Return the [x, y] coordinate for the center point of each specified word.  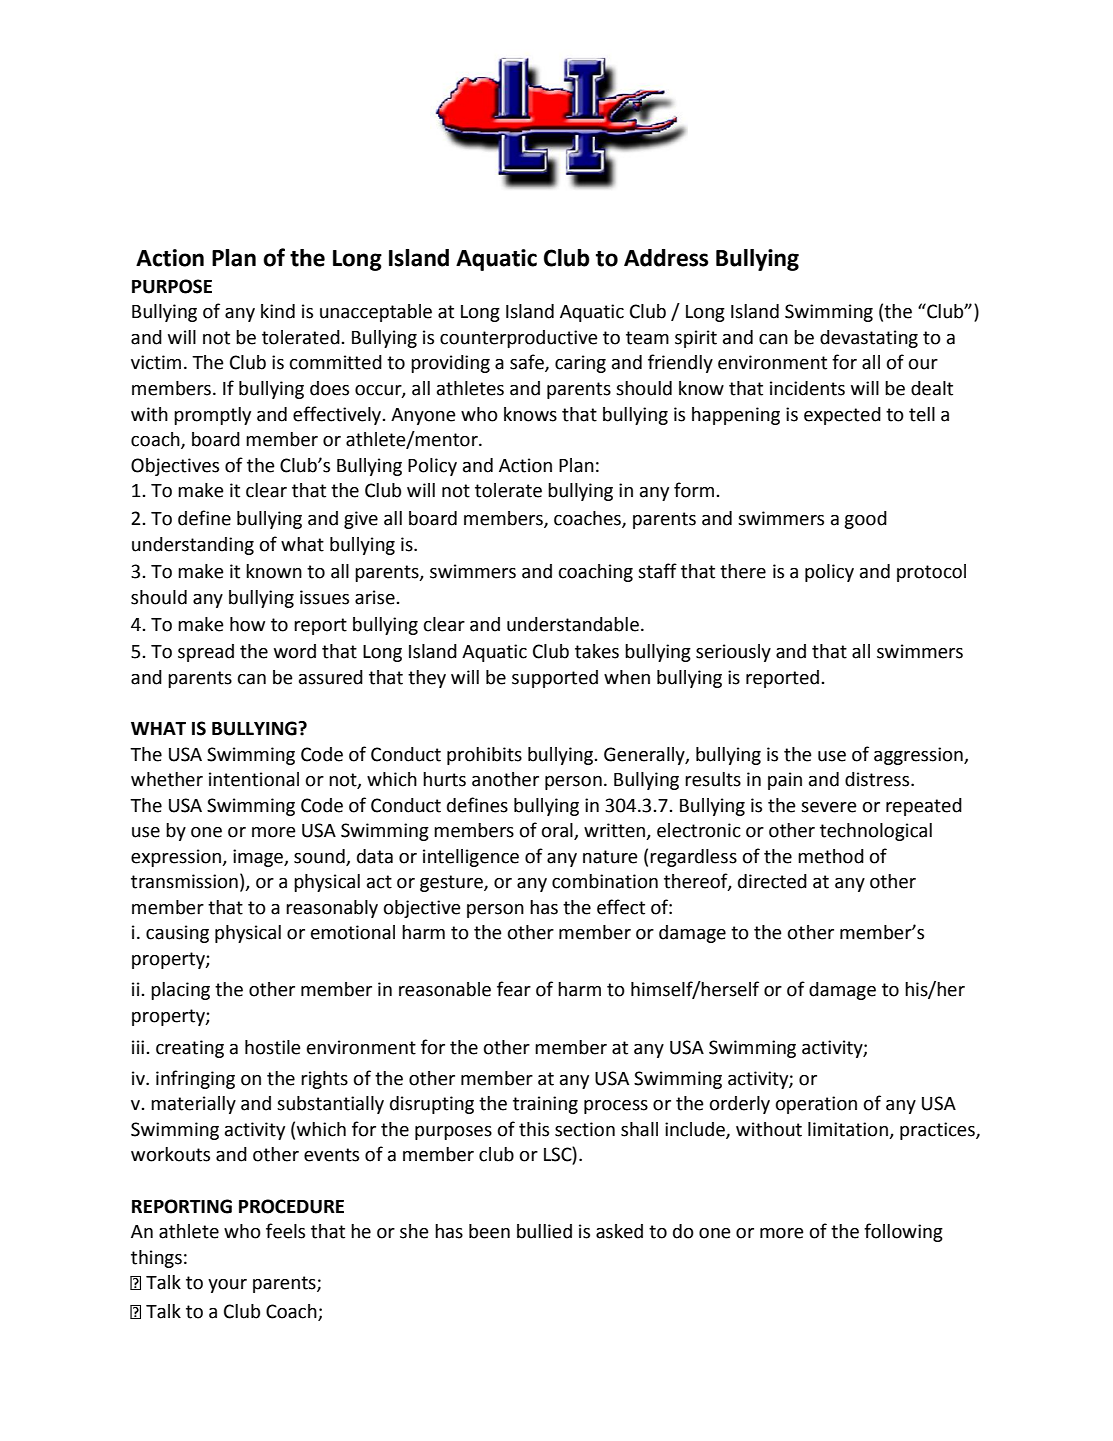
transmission [184, 881]
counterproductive [519, 339]
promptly [212, 416]
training [545, 1105]
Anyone [423, 416]
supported [555, 679]
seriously [733, 653]
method [831, 856]
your [227, 1286]
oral [558, 831]
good [865, 520]
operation [816, 1105]
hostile [273, 1047]
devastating [869, 339]
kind [278, 311]
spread [206, 653]
